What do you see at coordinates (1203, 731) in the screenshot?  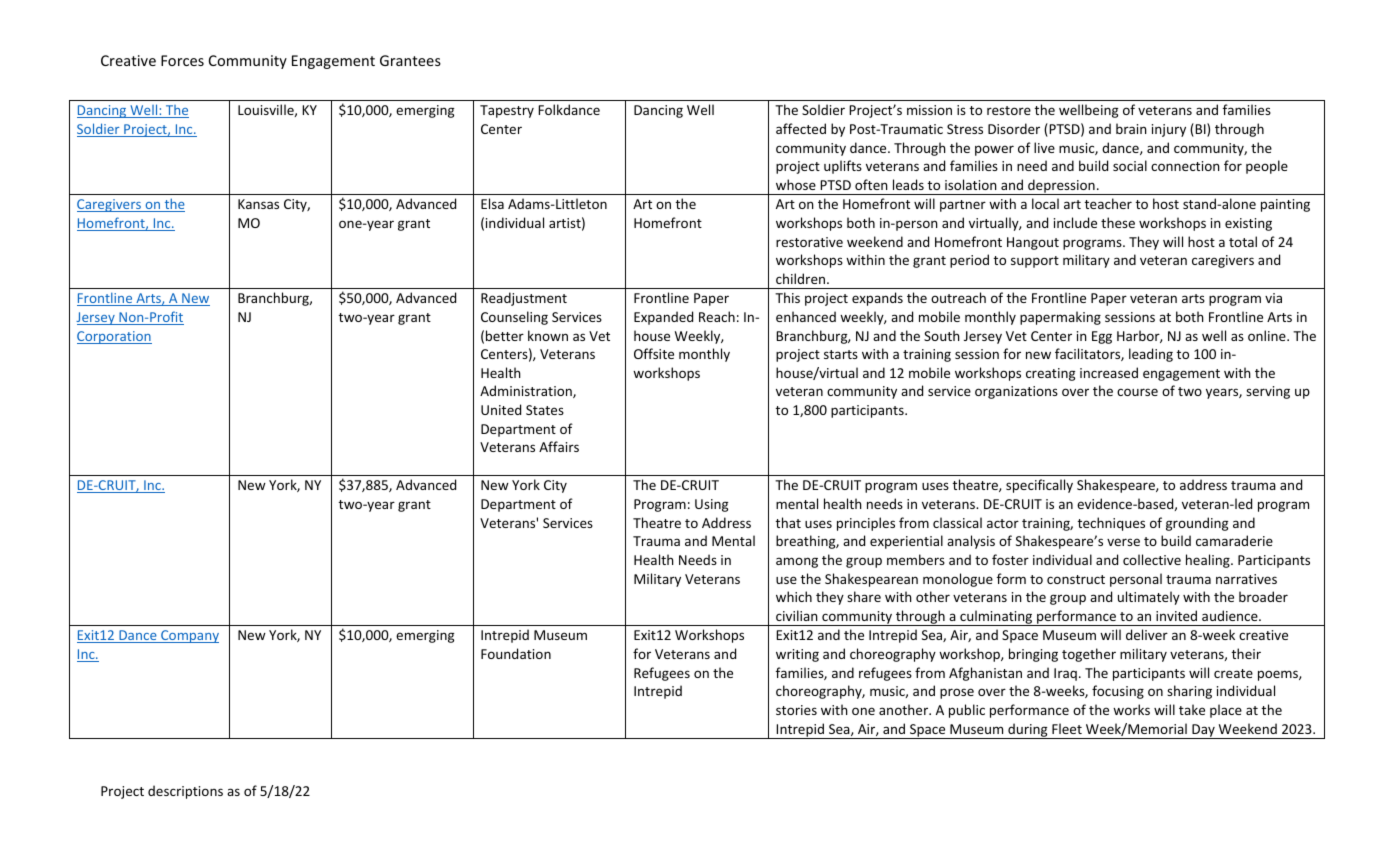 I see `Day` at bounding box center [1203, 731].
